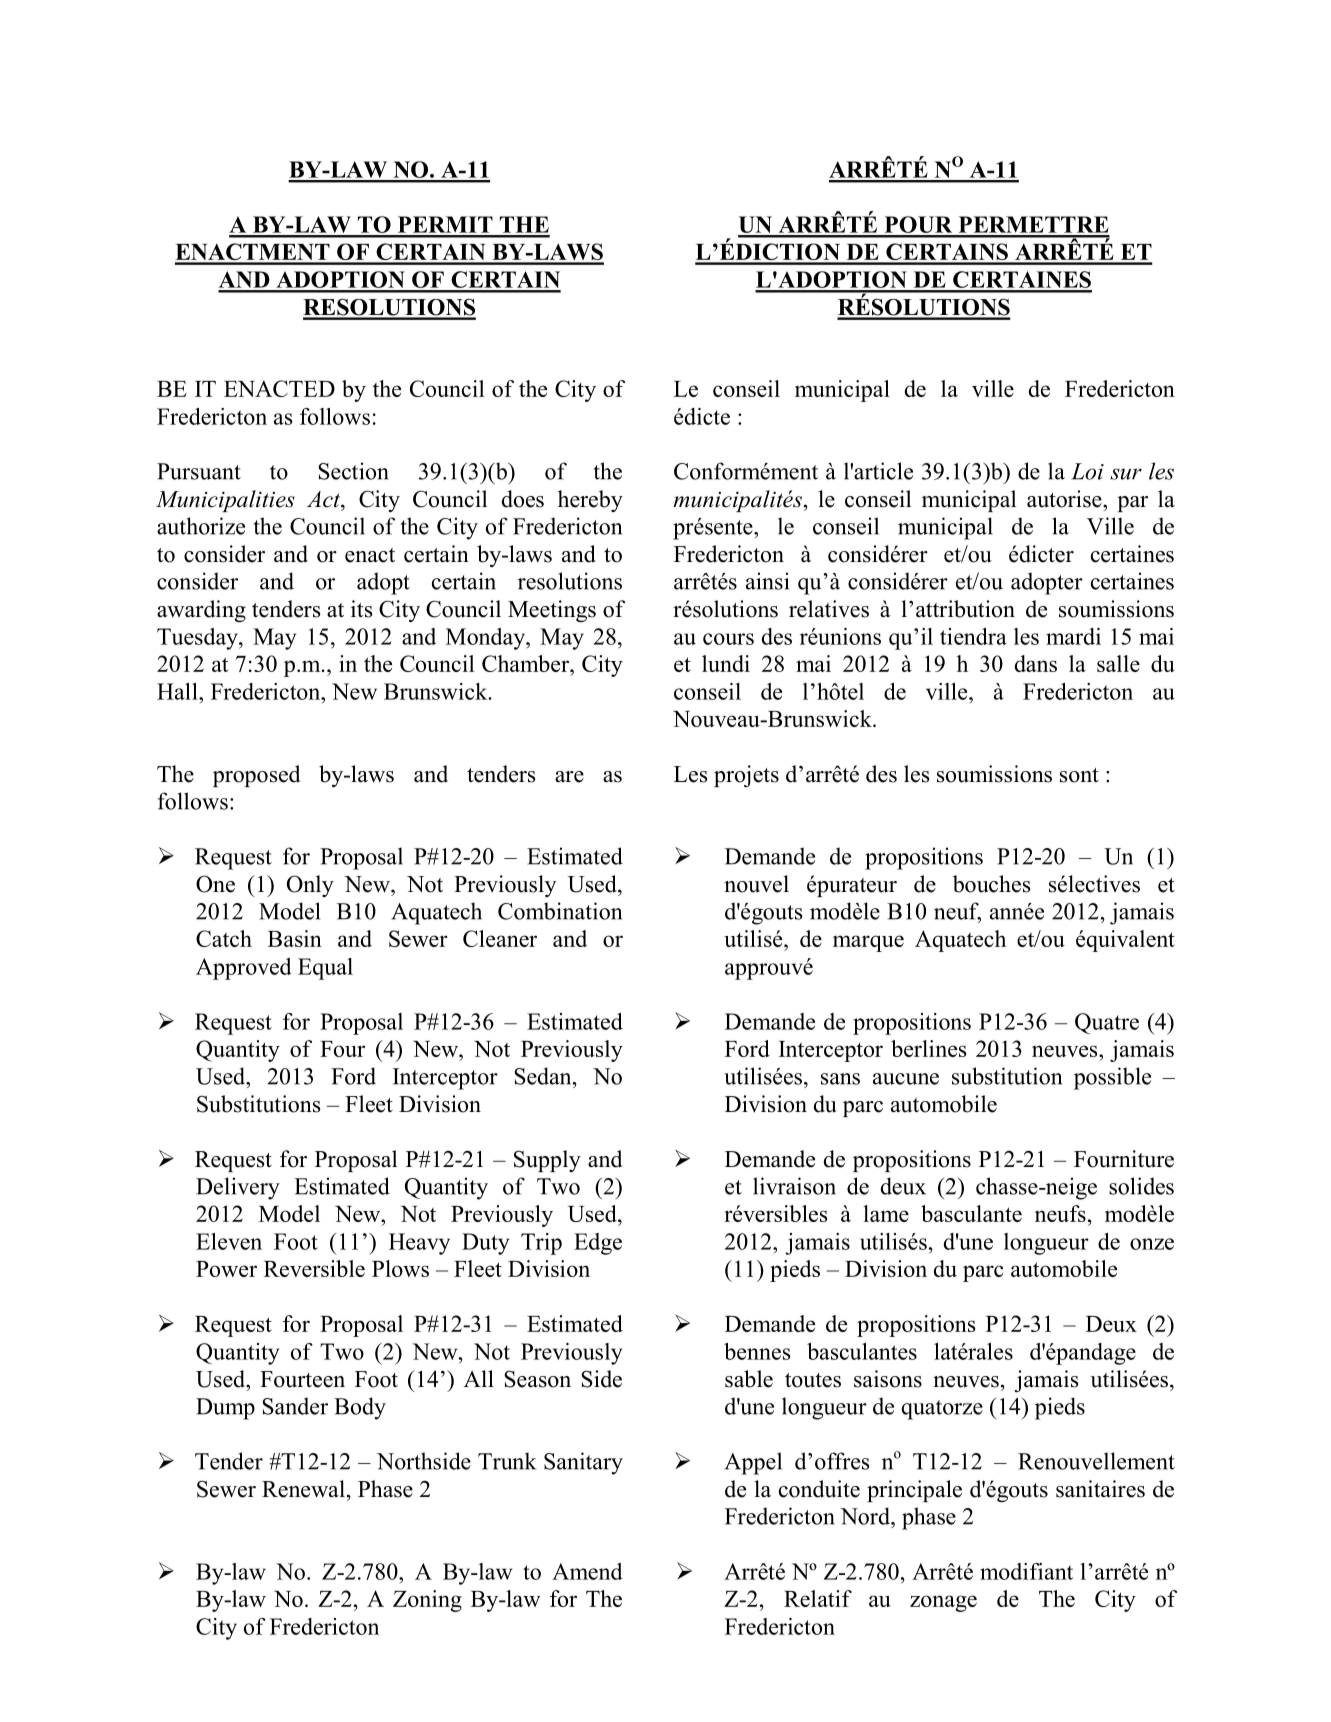  Describe the element at coordinates (598, 1244) in the document. I see `Edge` at that location.
